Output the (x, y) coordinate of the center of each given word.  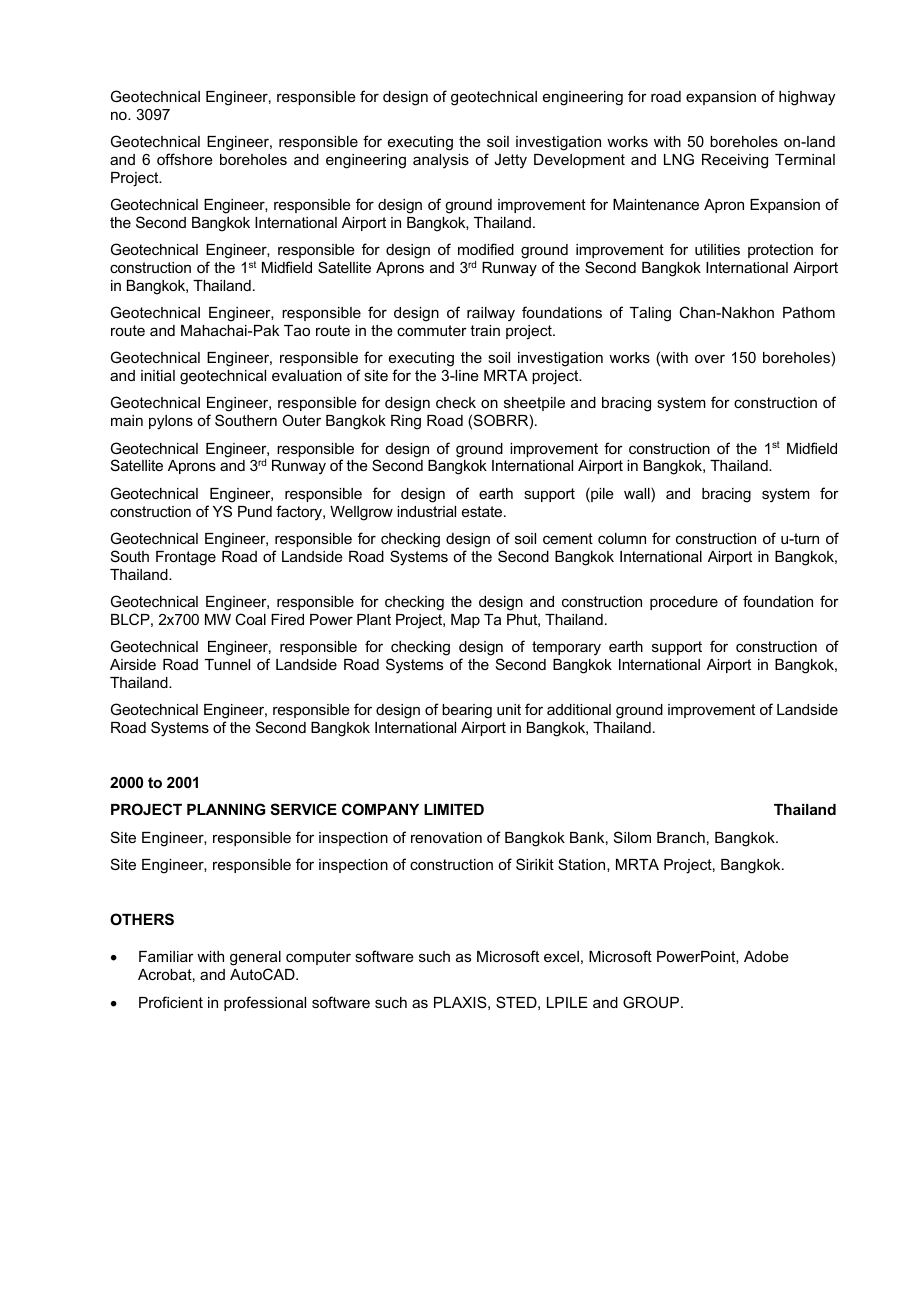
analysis (441, 161)
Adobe (766, 956)
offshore (185, 159)
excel (561, 956)
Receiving (735, 161)
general (255, 958)
